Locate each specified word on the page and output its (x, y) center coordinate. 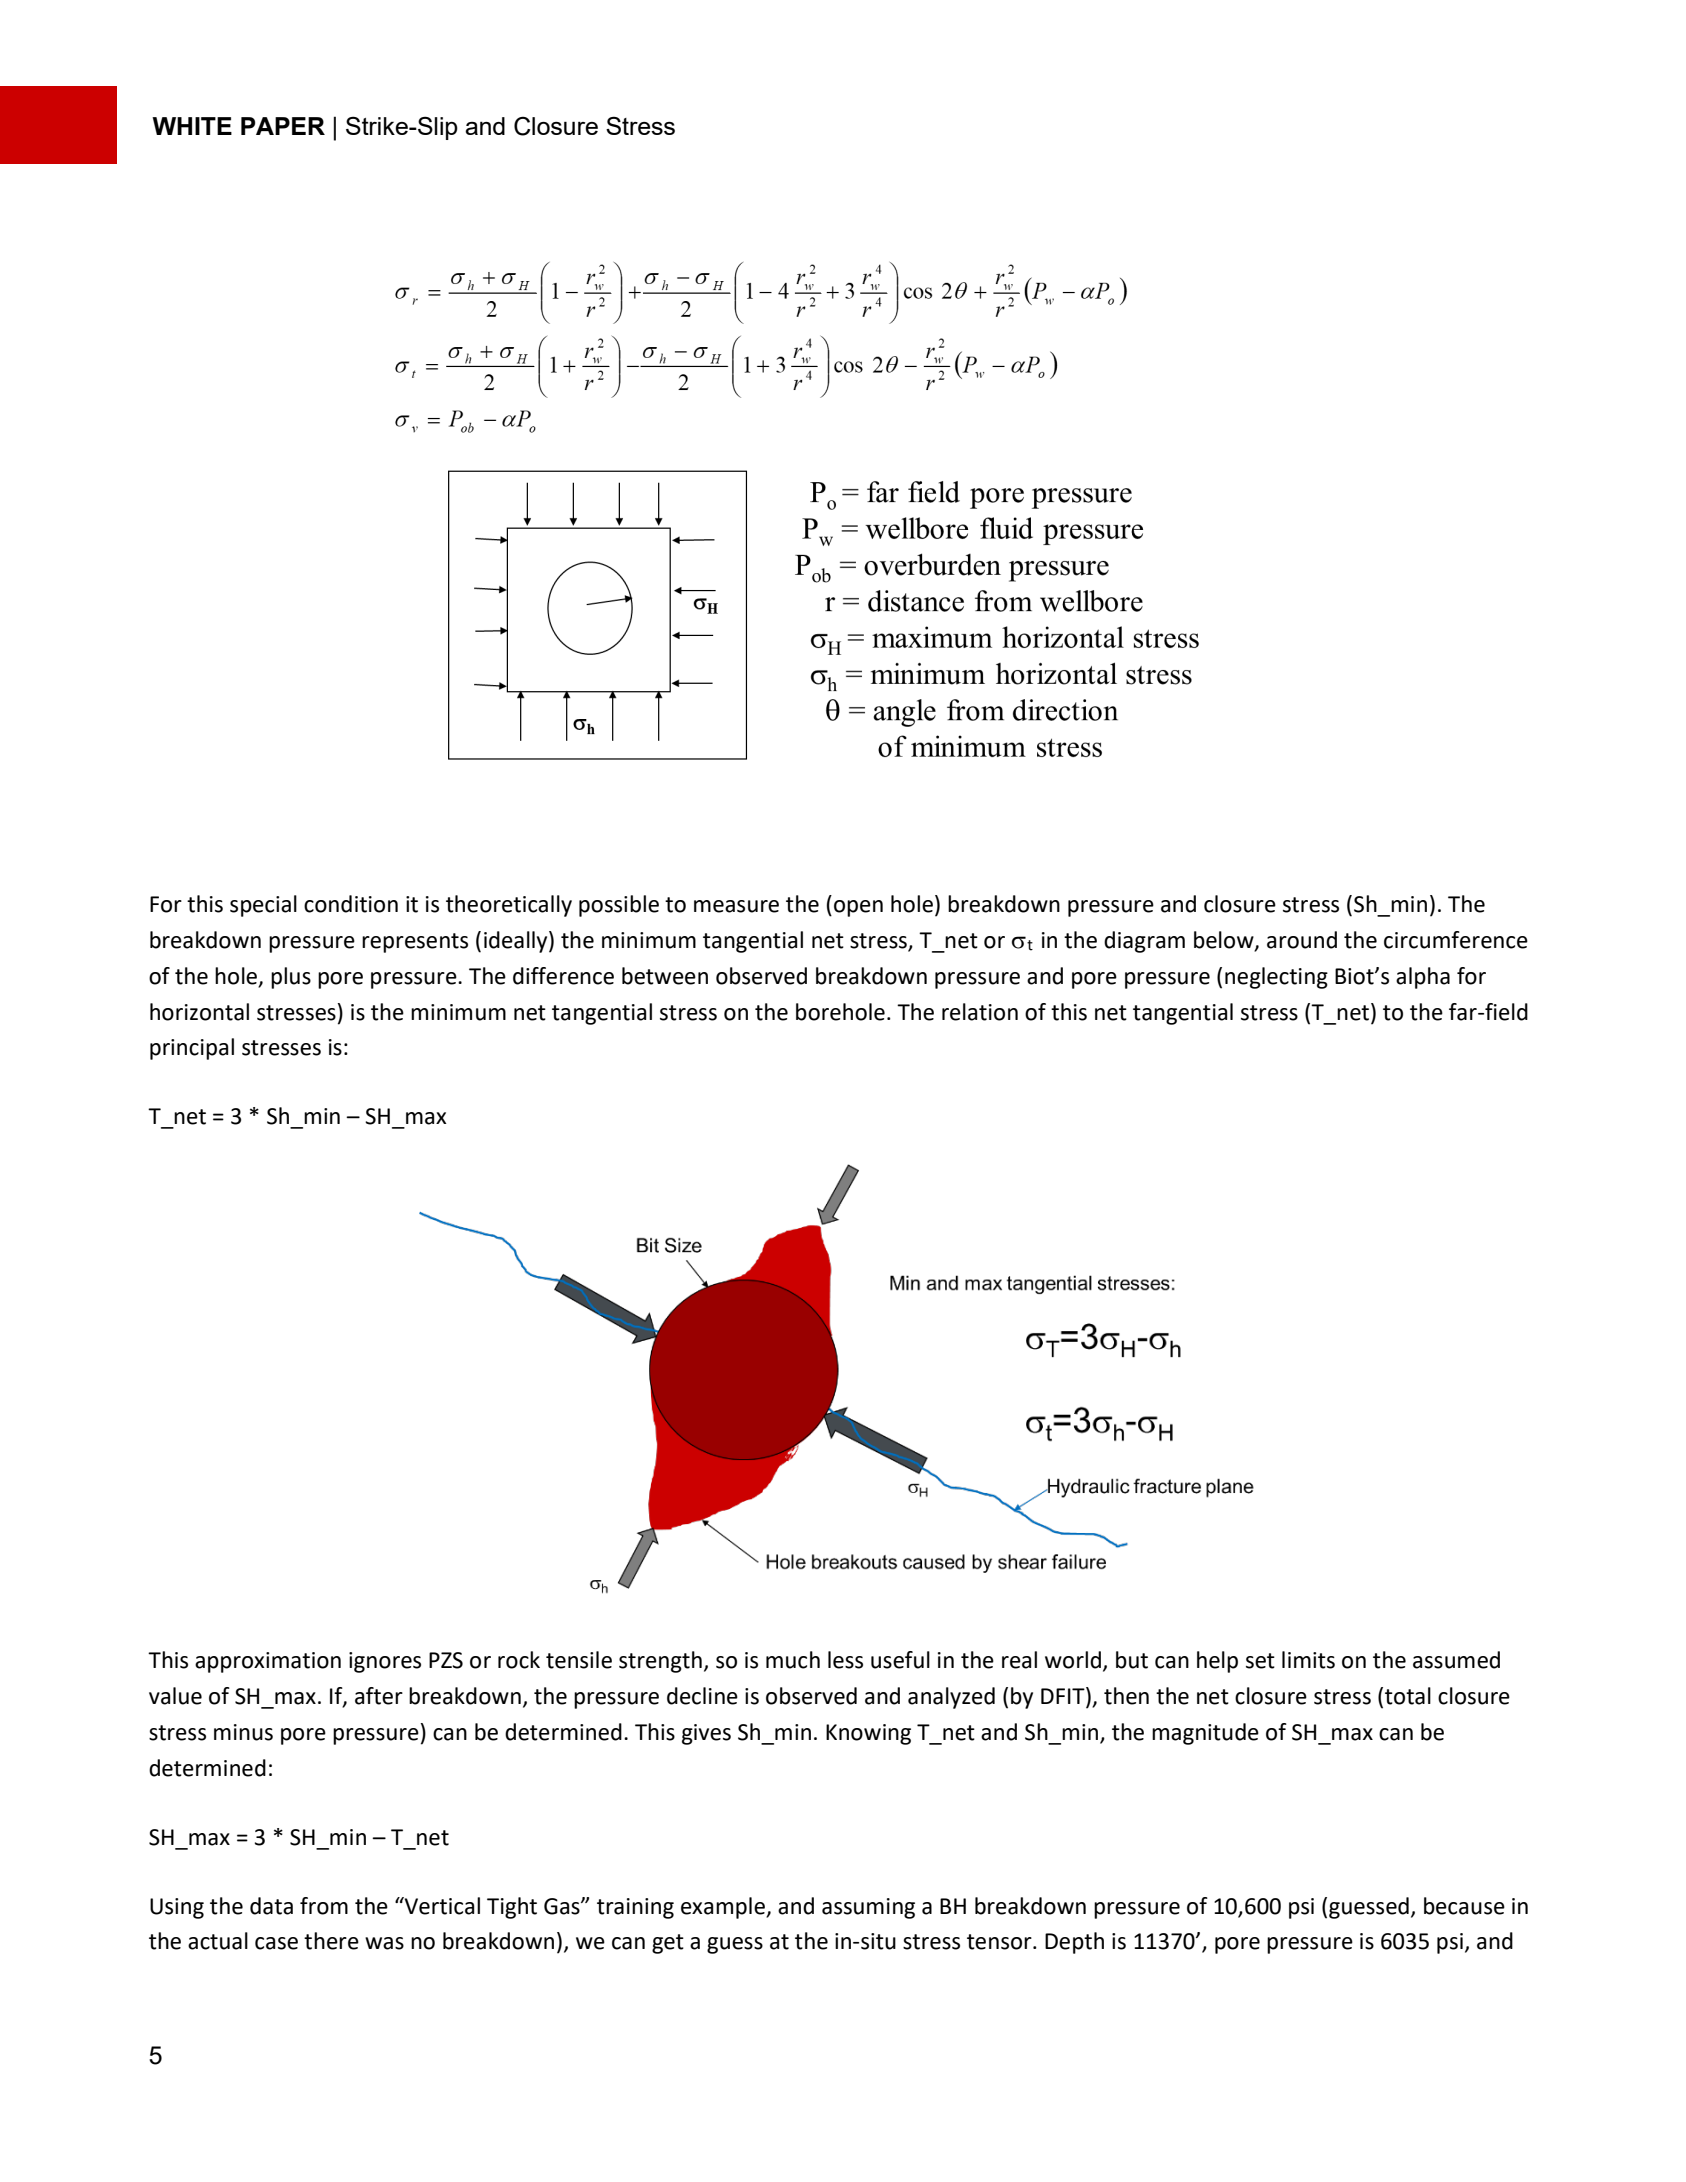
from (324, 1906)
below (1225, 941)
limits (1308, 1660)
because (1464, 1906)
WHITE (192, 126)
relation (980, 1012)
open (858, 908)
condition (351, 904)
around (1302, 940)
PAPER (283, 126)
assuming (868, 1908)
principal (192, 1049)
